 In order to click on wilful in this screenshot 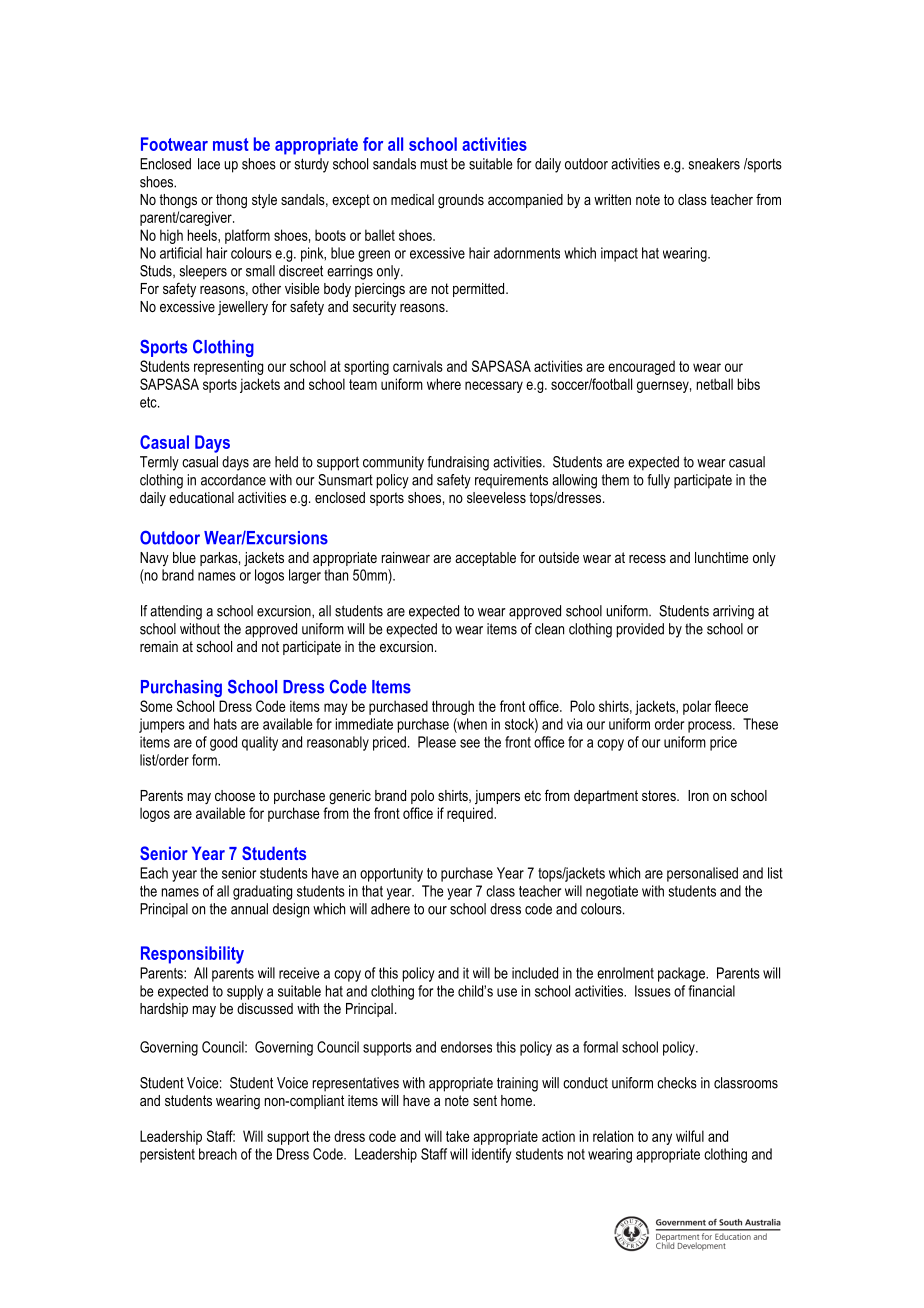, I will do `click(690, 1136)`.
